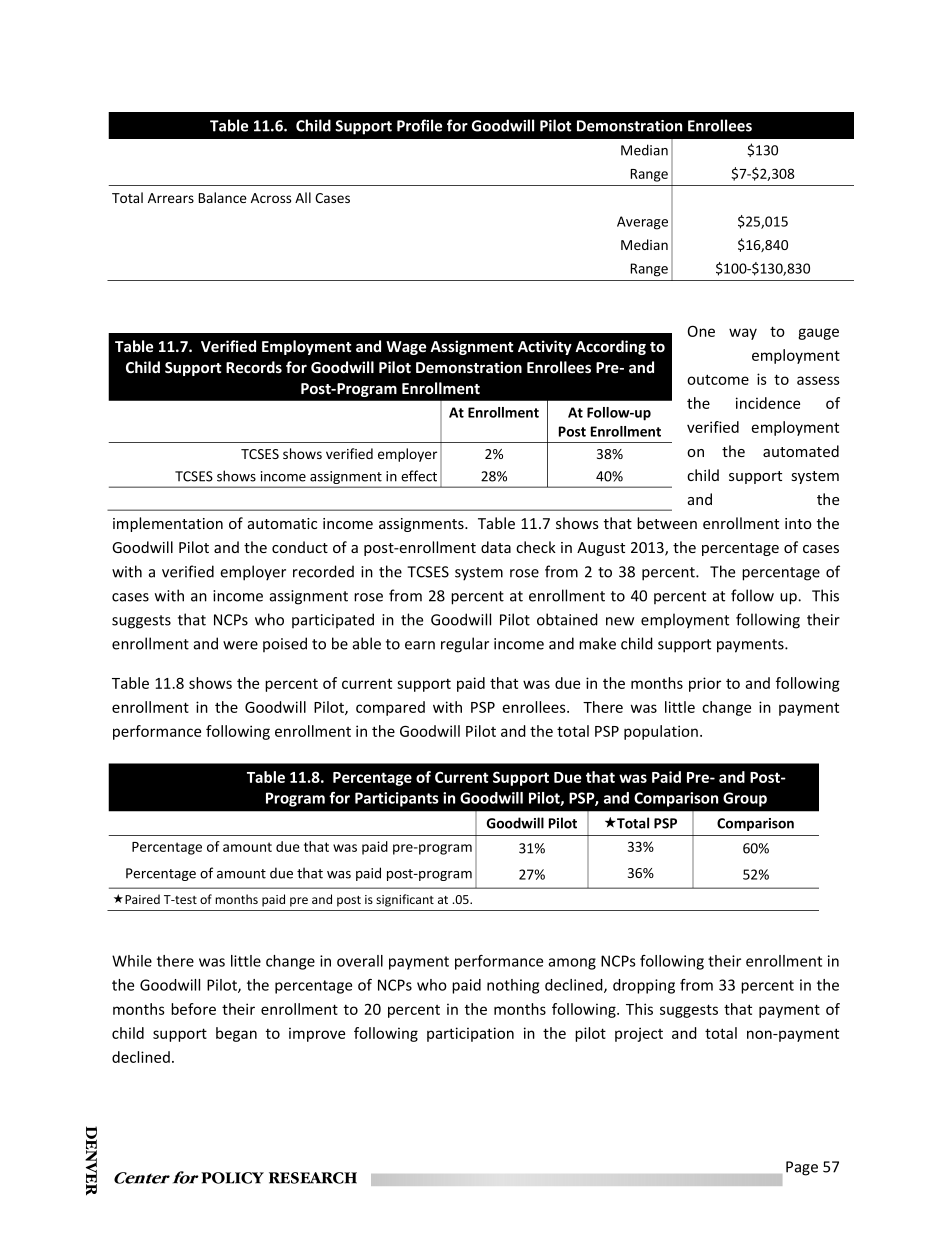 This image has width=952, height=1233. What do you see at coordinates (465, 645) in the image?
I see `regular` at bounding box center [465, 645].
